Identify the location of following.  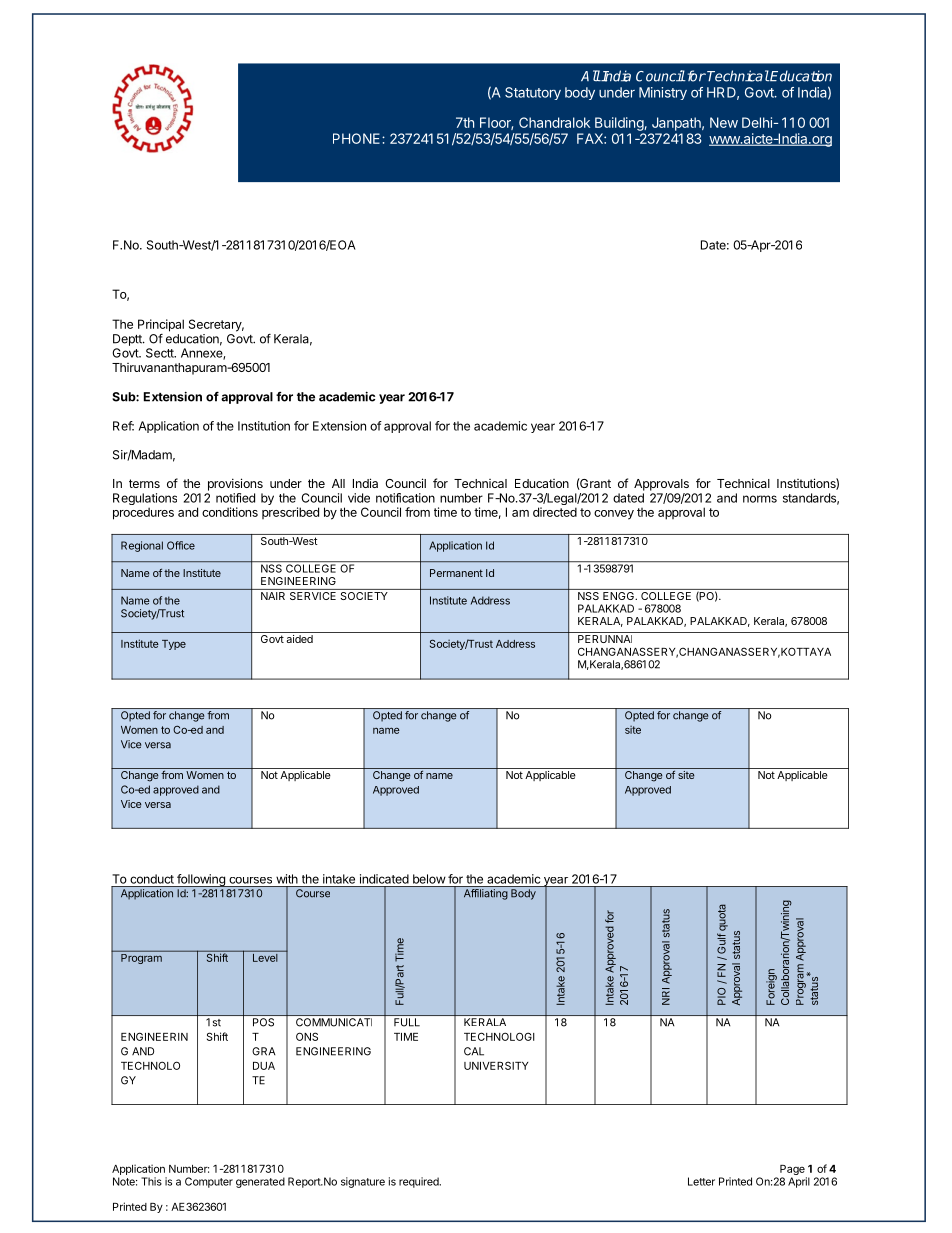
(201, 880).
